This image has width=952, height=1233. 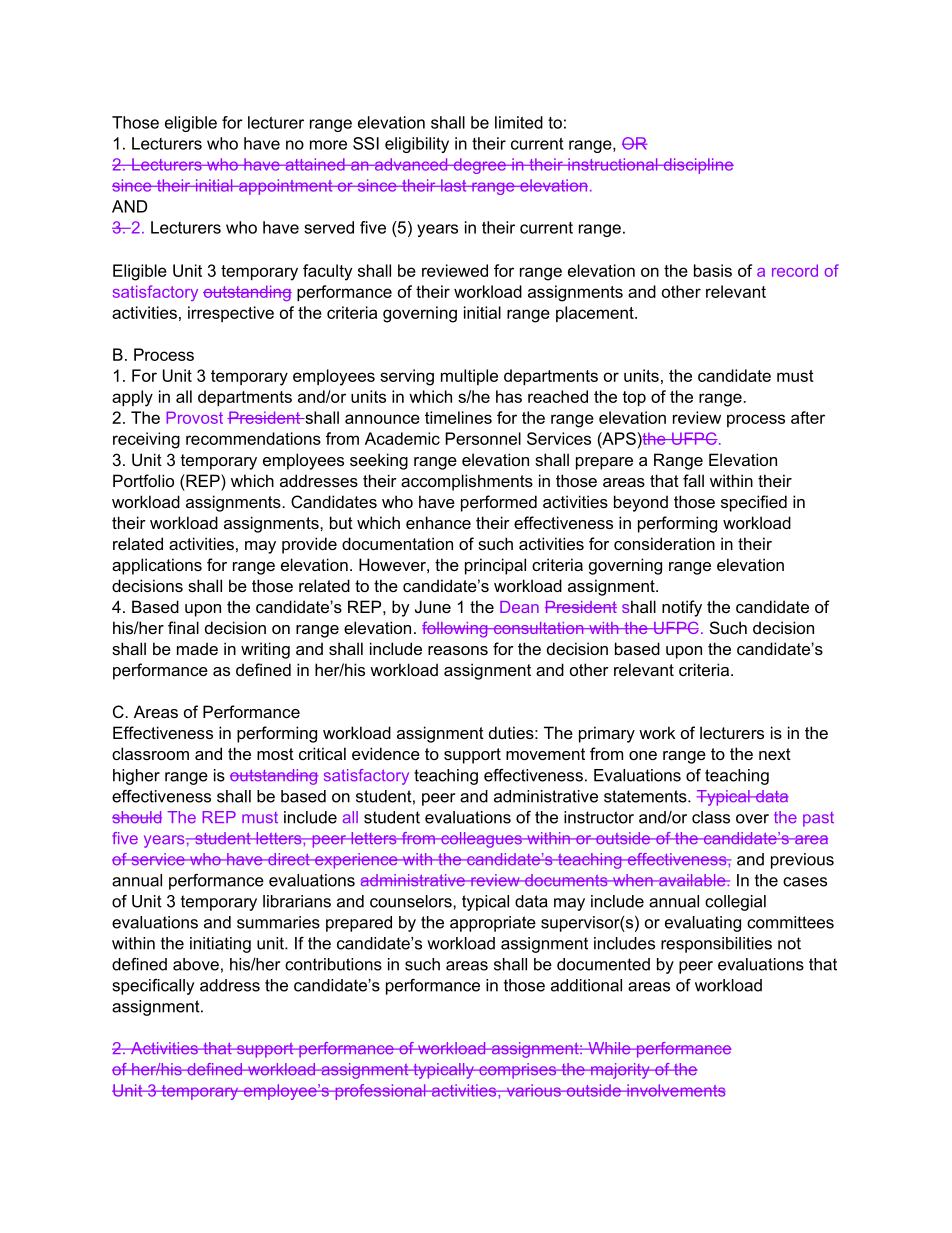 What do you see at coordinates (479, 166) in the image?
I see `degree` at bounding box center [479, 166].
